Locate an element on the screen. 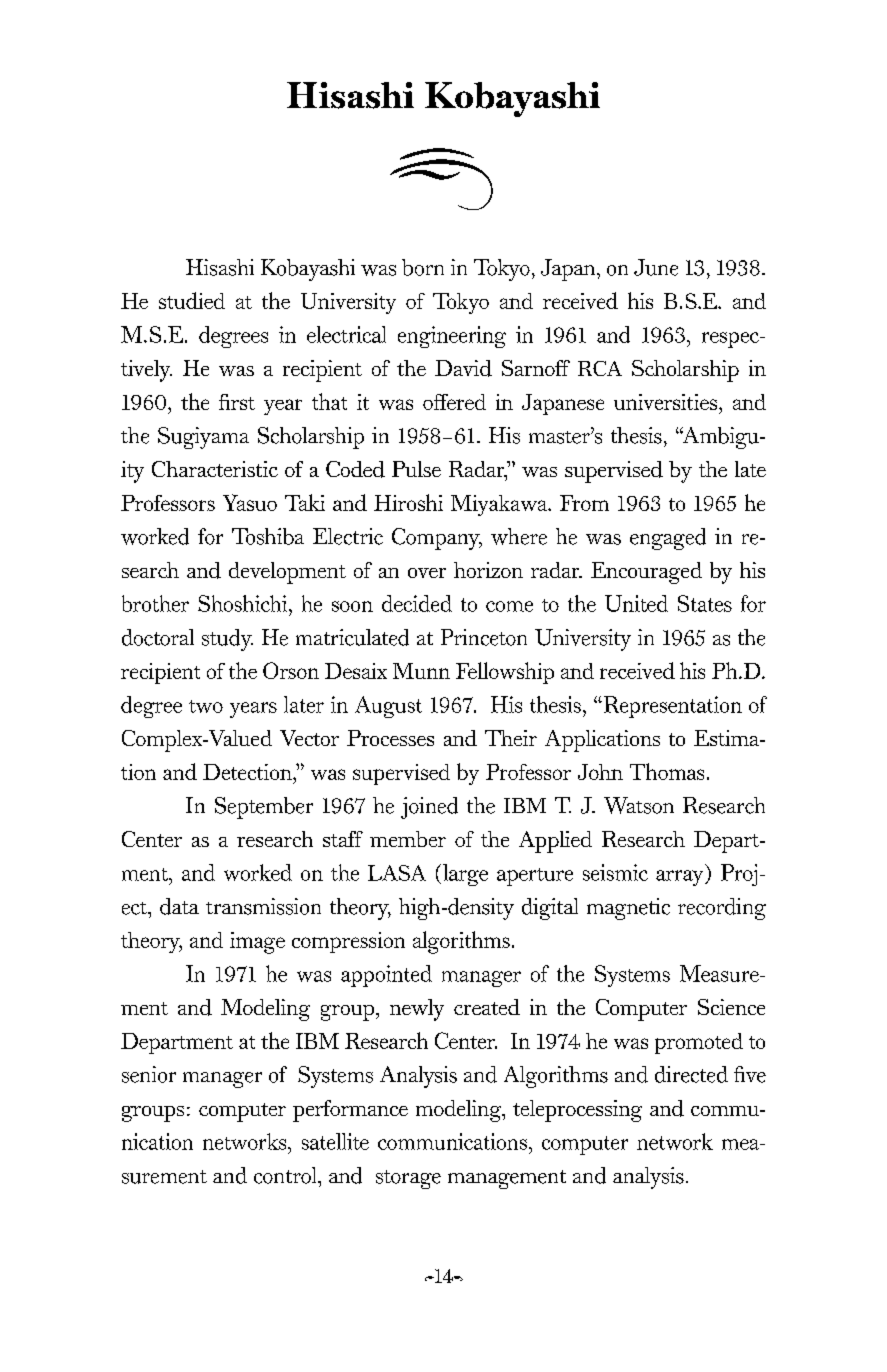 Image resolution: width=887 pixels, height=1372 pixels. directed is located at coordinates (691, 1074).
